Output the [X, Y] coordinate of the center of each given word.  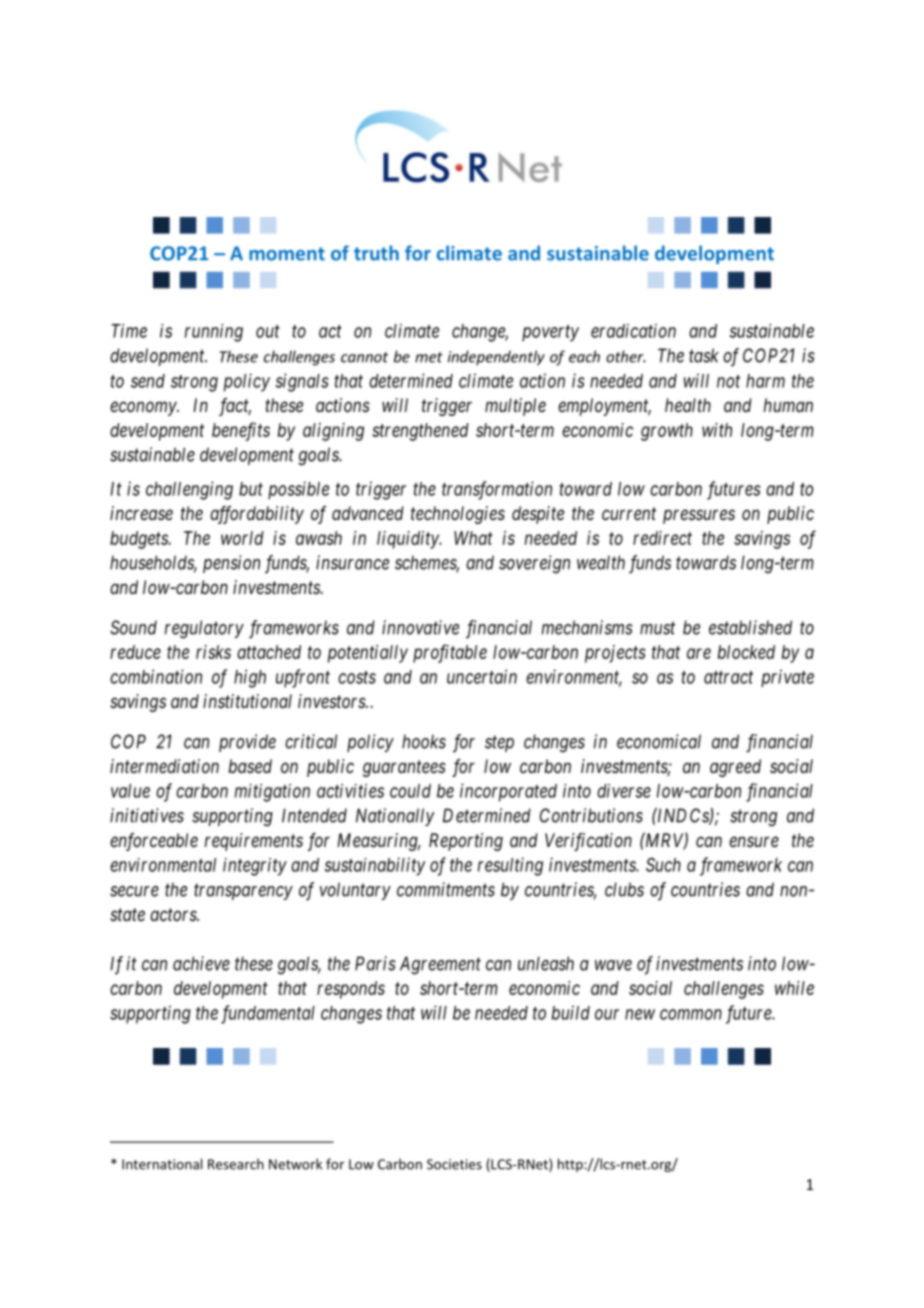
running [214, 333]
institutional [247, 701]
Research [236, 1164]
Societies [454, 1164]
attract [728, 677]
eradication [633, 331]
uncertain [482, 676]
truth [376, 253]
